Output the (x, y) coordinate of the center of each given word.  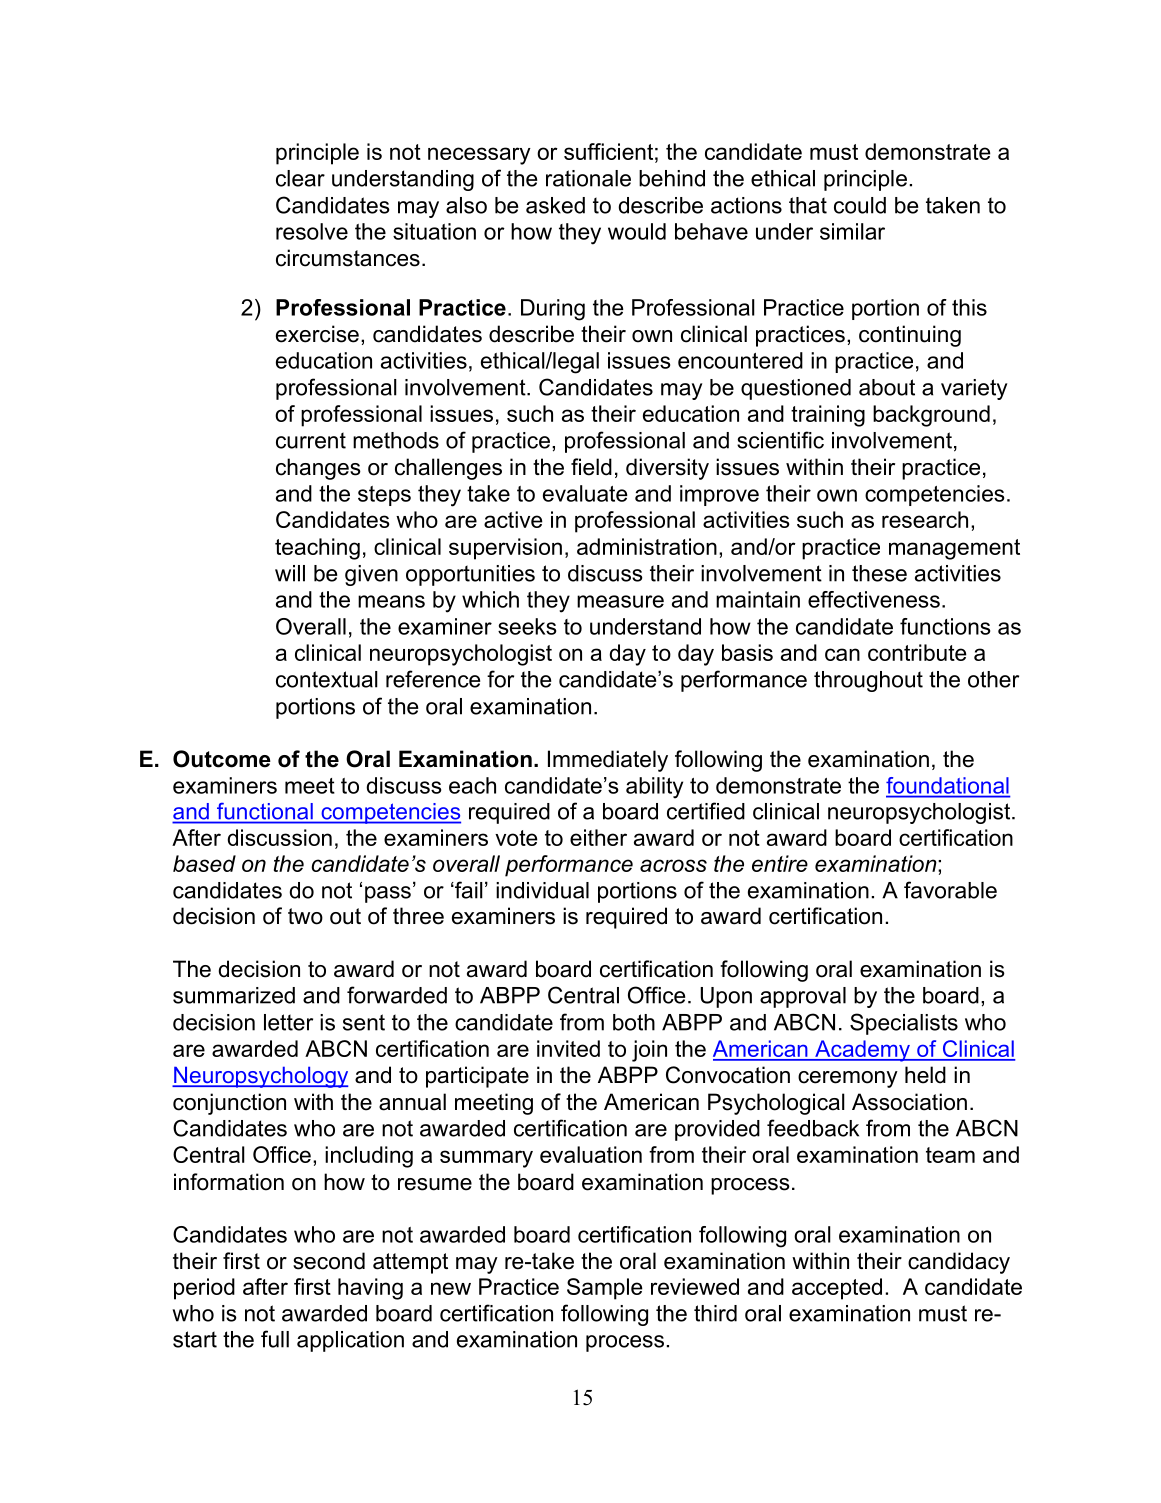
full (275, 1339)
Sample (605, 1289)
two (305, 916)
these (879, 573)
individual (542, 890)
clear (300, 178)
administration (647, 546)
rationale (588, 178)
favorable (950, 890)
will (290, 573)
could (860, 205)
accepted (837, 1289)
